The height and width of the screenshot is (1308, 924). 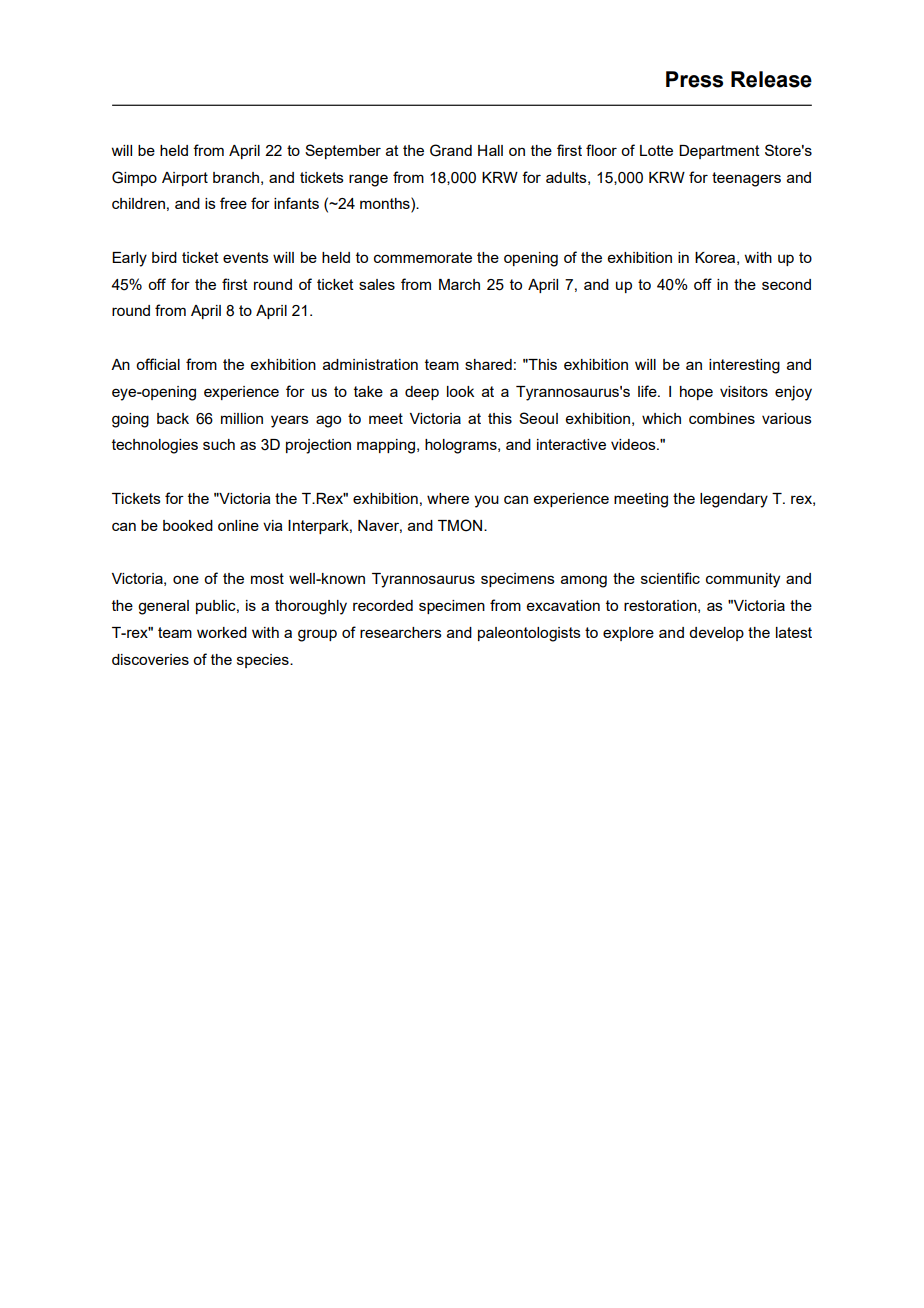 What do you see at coordinates (158, 364) in the screenshot?
I see `official` at bounding box center [158, 364].
